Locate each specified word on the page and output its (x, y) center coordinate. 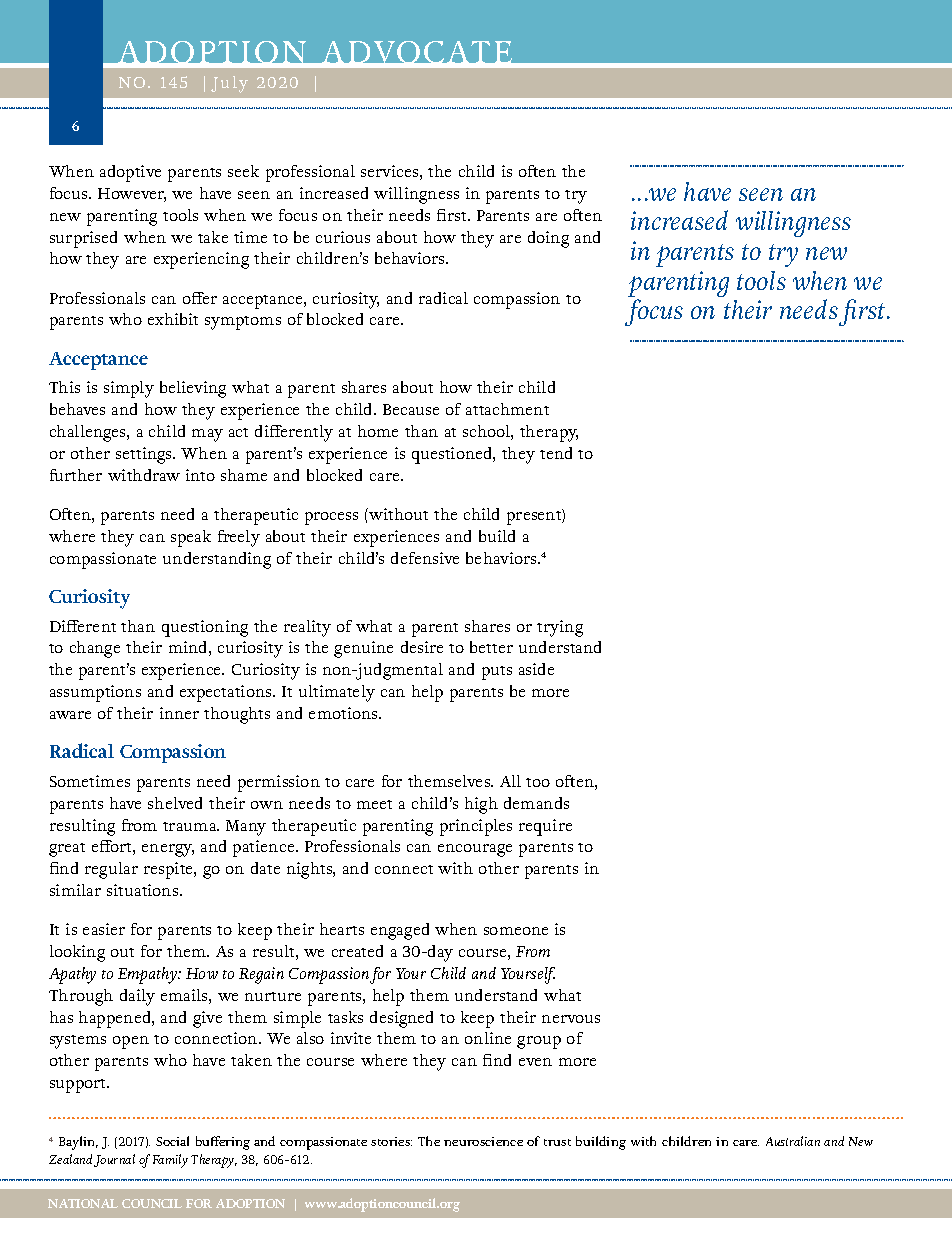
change (95, 649)
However (132, 195)
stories (391, 1141)
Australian (793, 1141)
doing (548, 239)
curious (343, 237)
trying (560, 628)
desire (422, 647)
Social (172, 1141)
